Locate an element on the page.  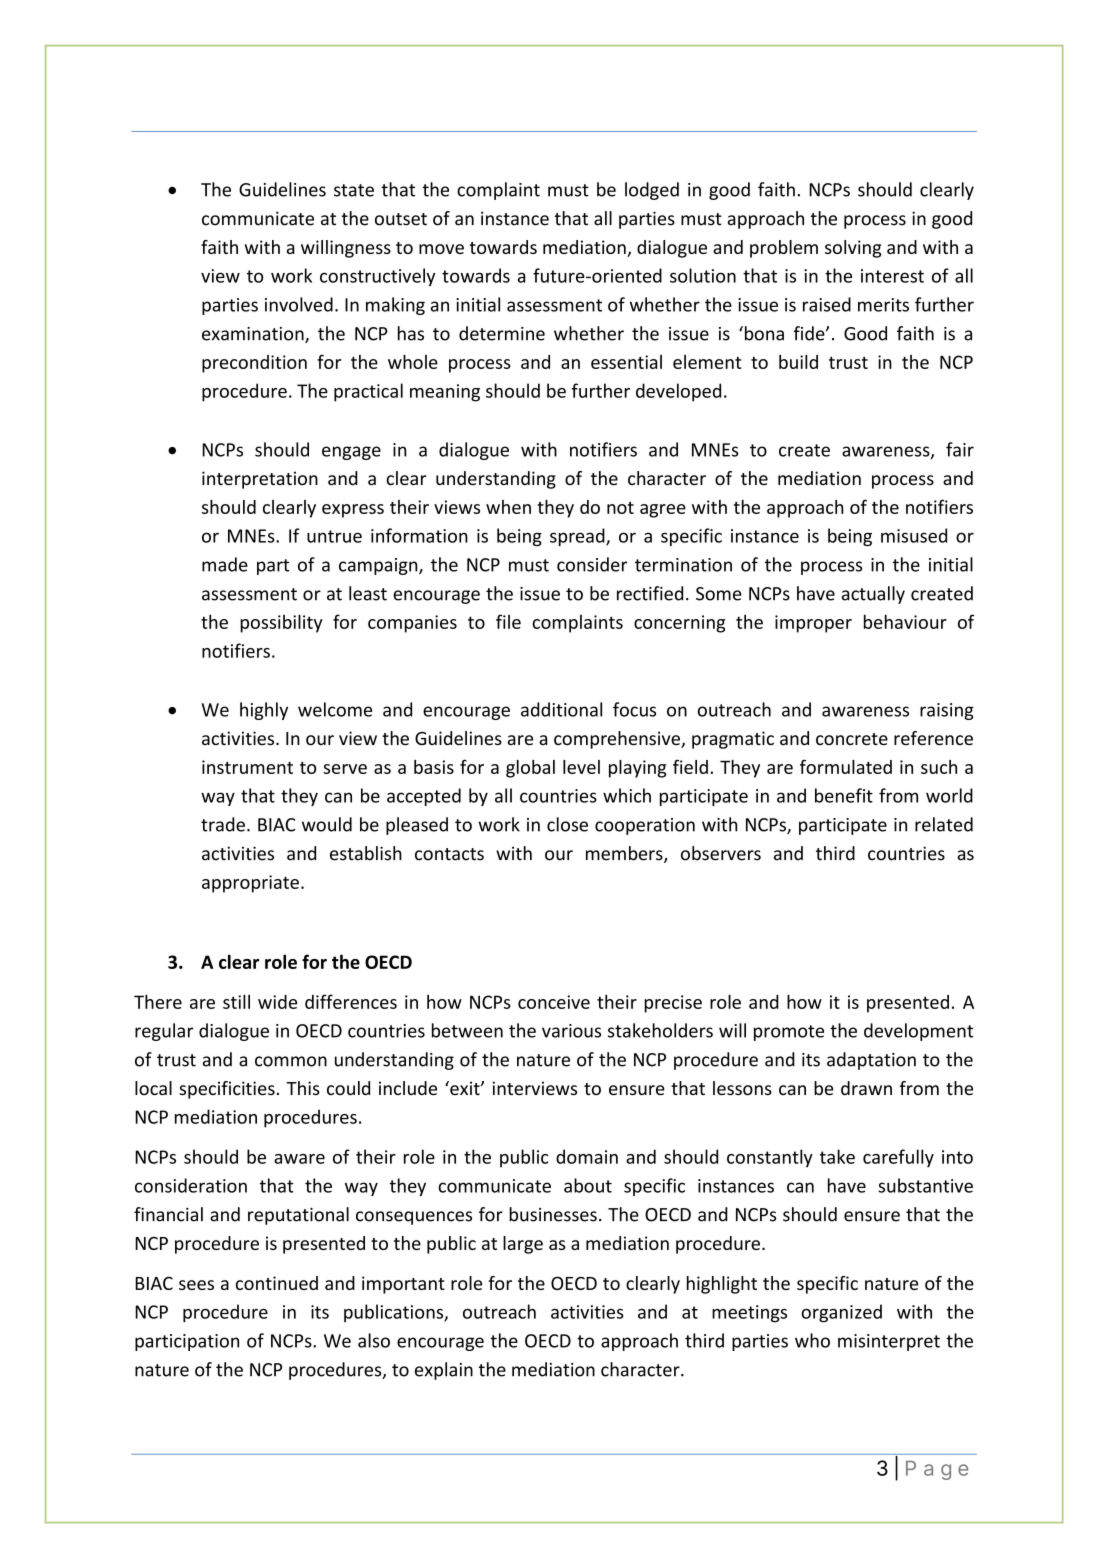
solving is located at coordinates (853, 249).
